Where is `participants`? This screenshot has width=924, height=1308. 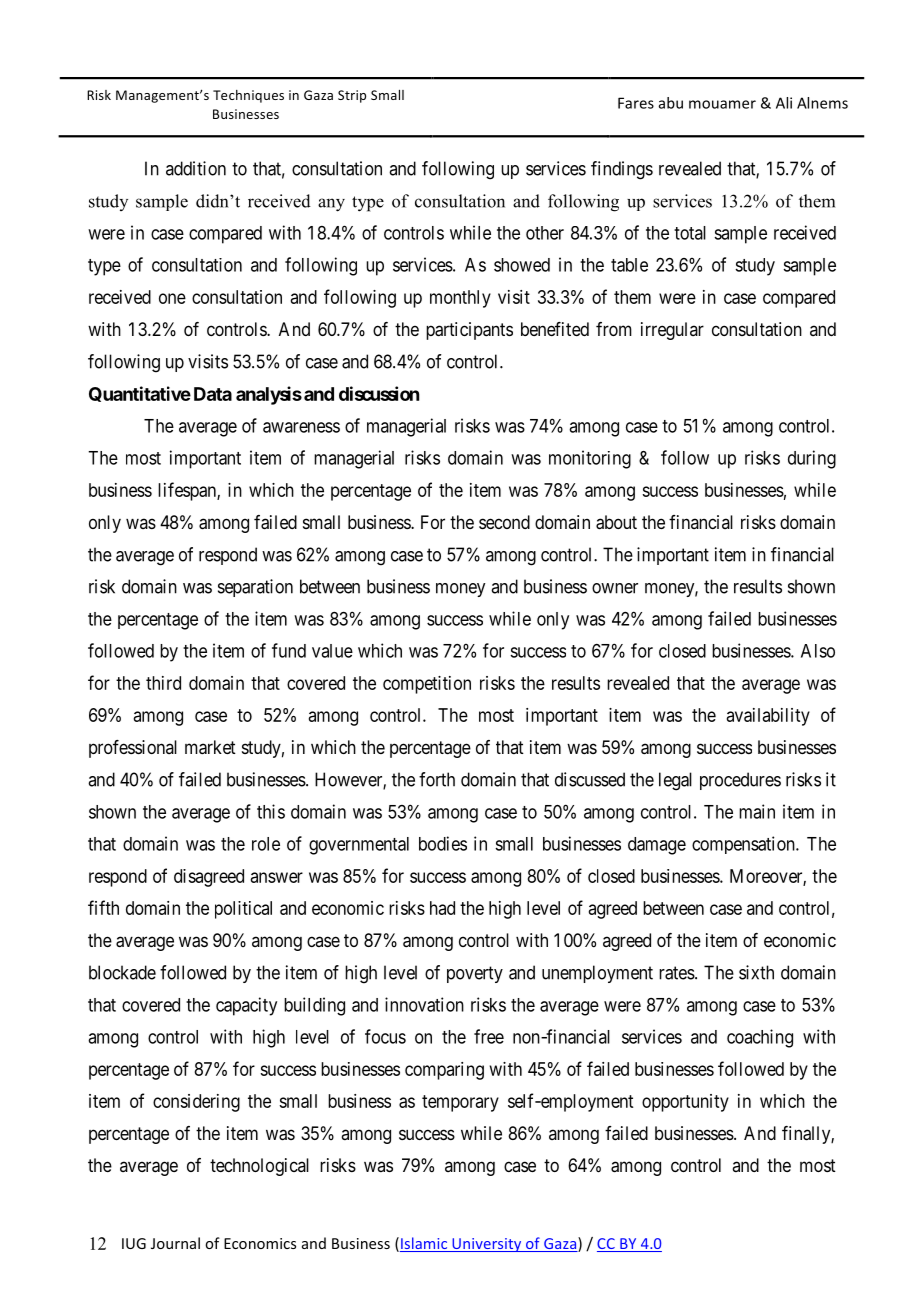
participants is located at coordinates (469, 331).
